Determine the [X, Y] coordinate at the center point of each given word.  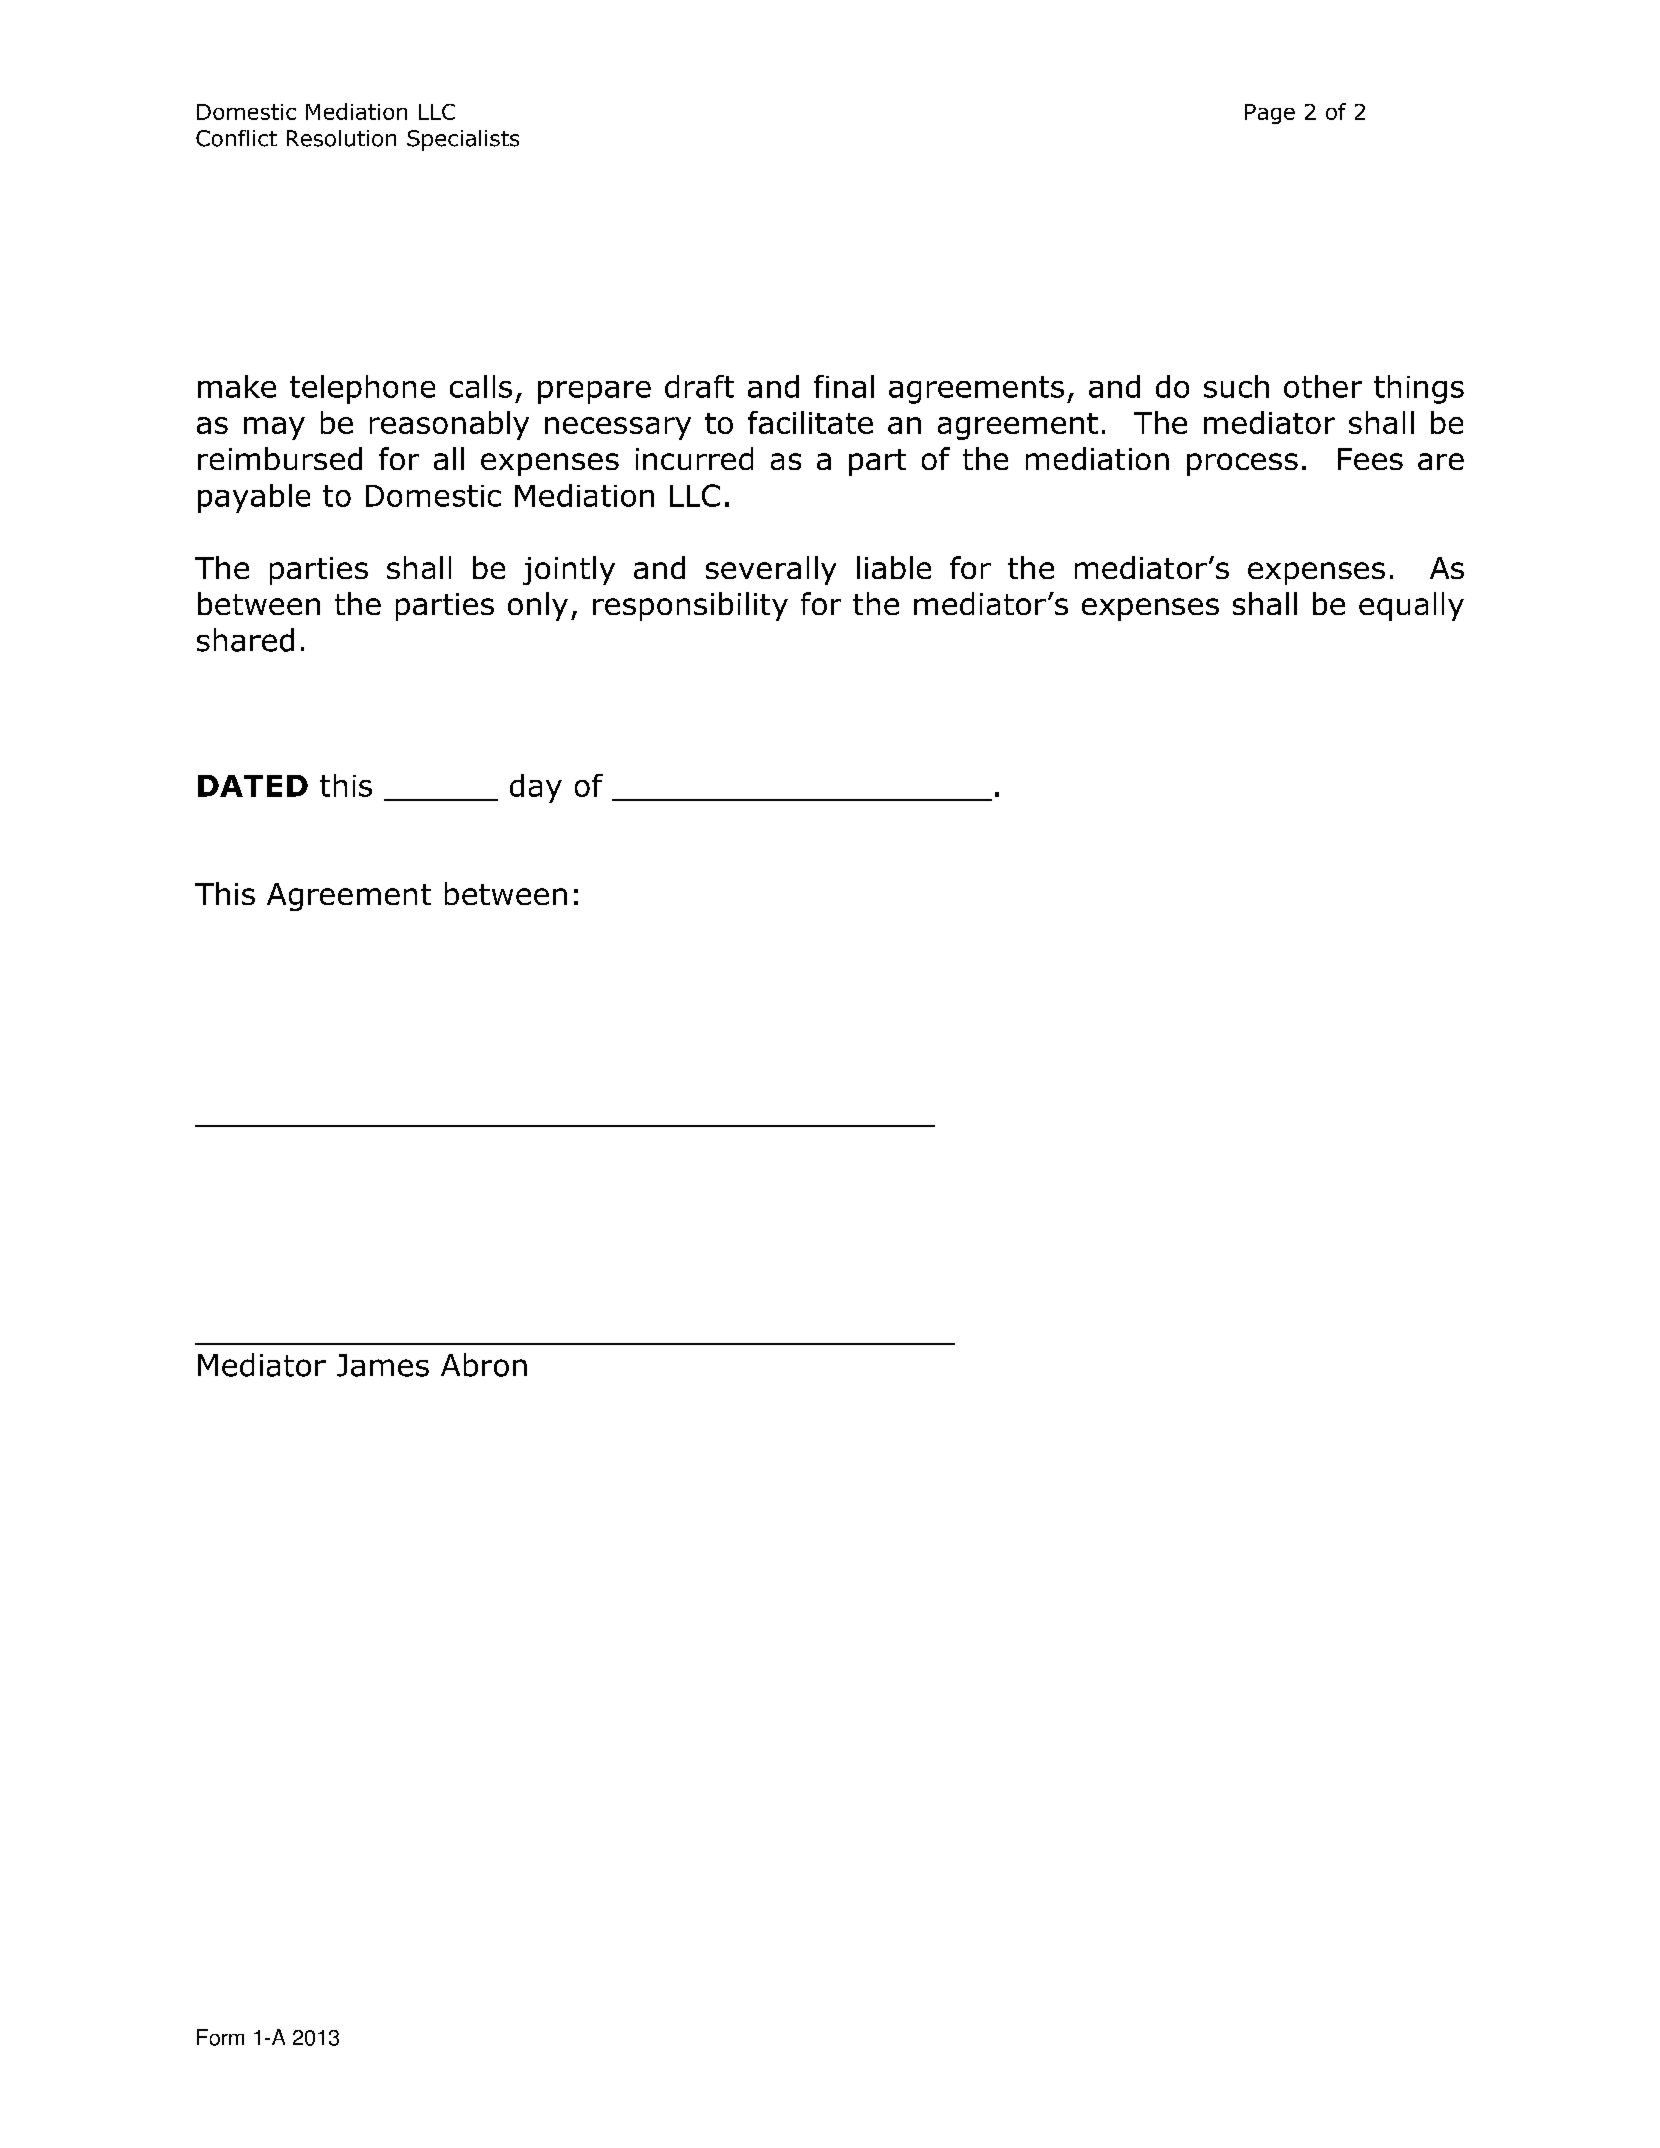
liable [894, 567]
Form [220, 2037]
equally [1411, 606]
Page [1270, 114]
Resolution [341, 138]
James [383, 1365]
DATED [253, 786]
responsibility [690, 606]
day [536, 788]
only [538, 606]
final [844, 386]
